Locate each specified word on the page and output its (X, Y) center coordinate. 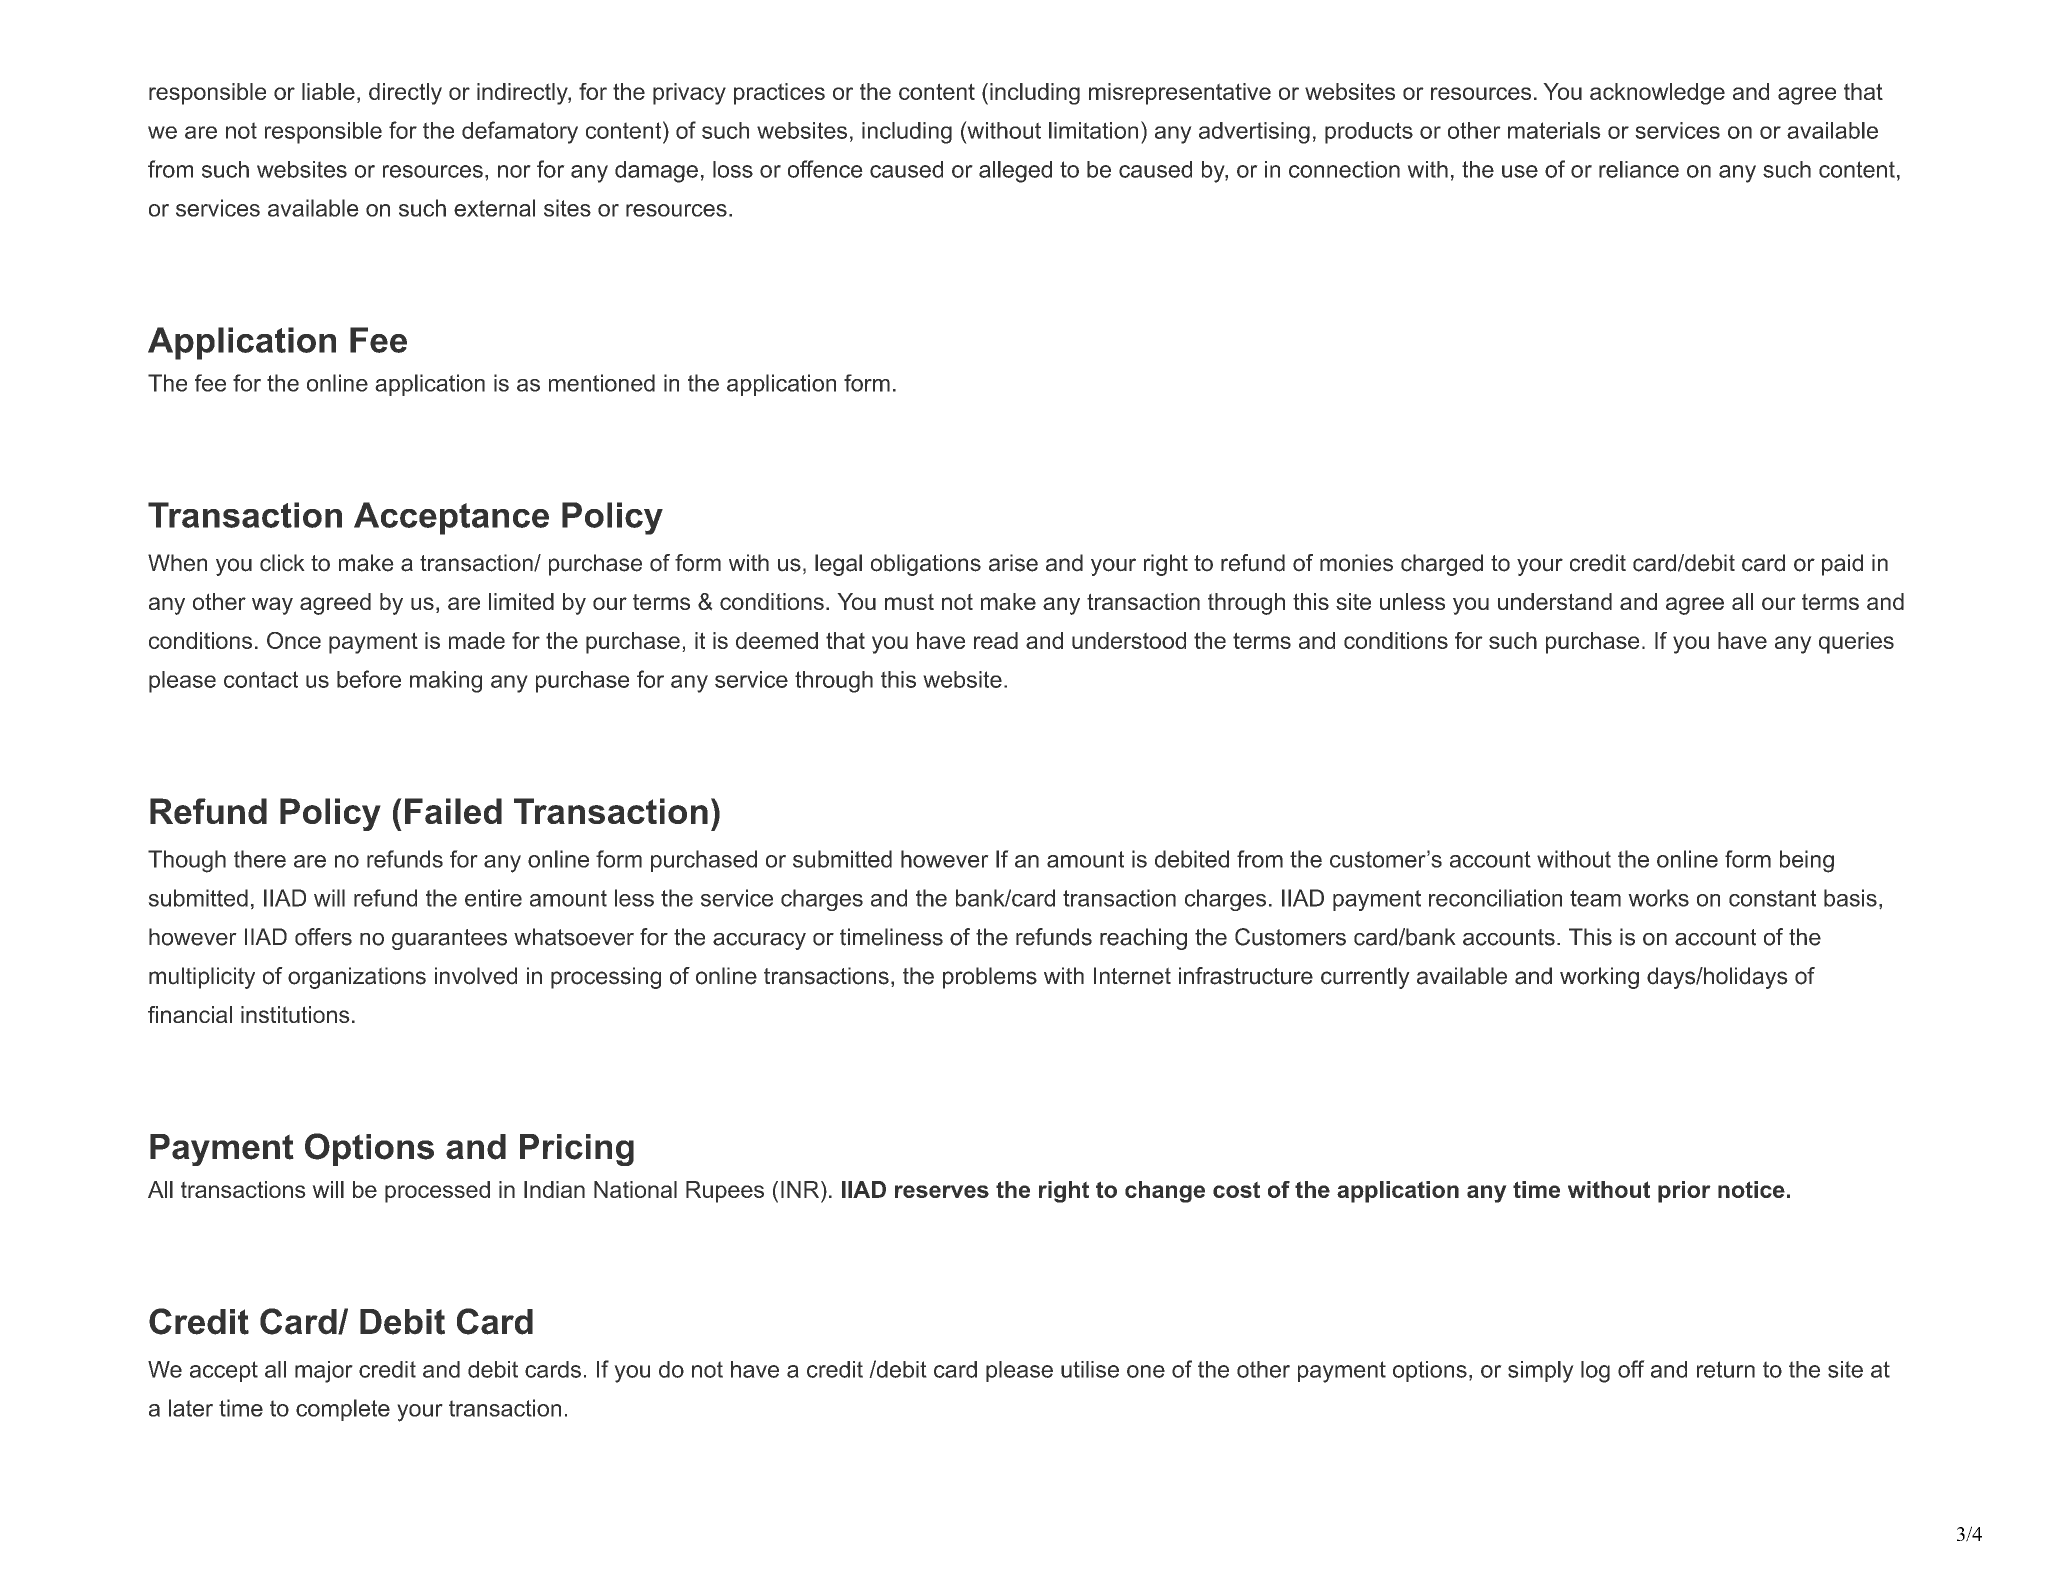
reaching (1143, 939)
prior (1684, 1192)
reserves (942, 1191)
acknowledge (1657, 94)
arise (1013, 563)
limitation (1093, 130)
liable (328, 91)
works (1658, 898)
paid (1842, 565)
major (324, 1372)
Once (294, 640)
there (260, 859)
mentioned (602, 383)
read (996, 640)
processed (437, 1192)
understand (1555, 601)
